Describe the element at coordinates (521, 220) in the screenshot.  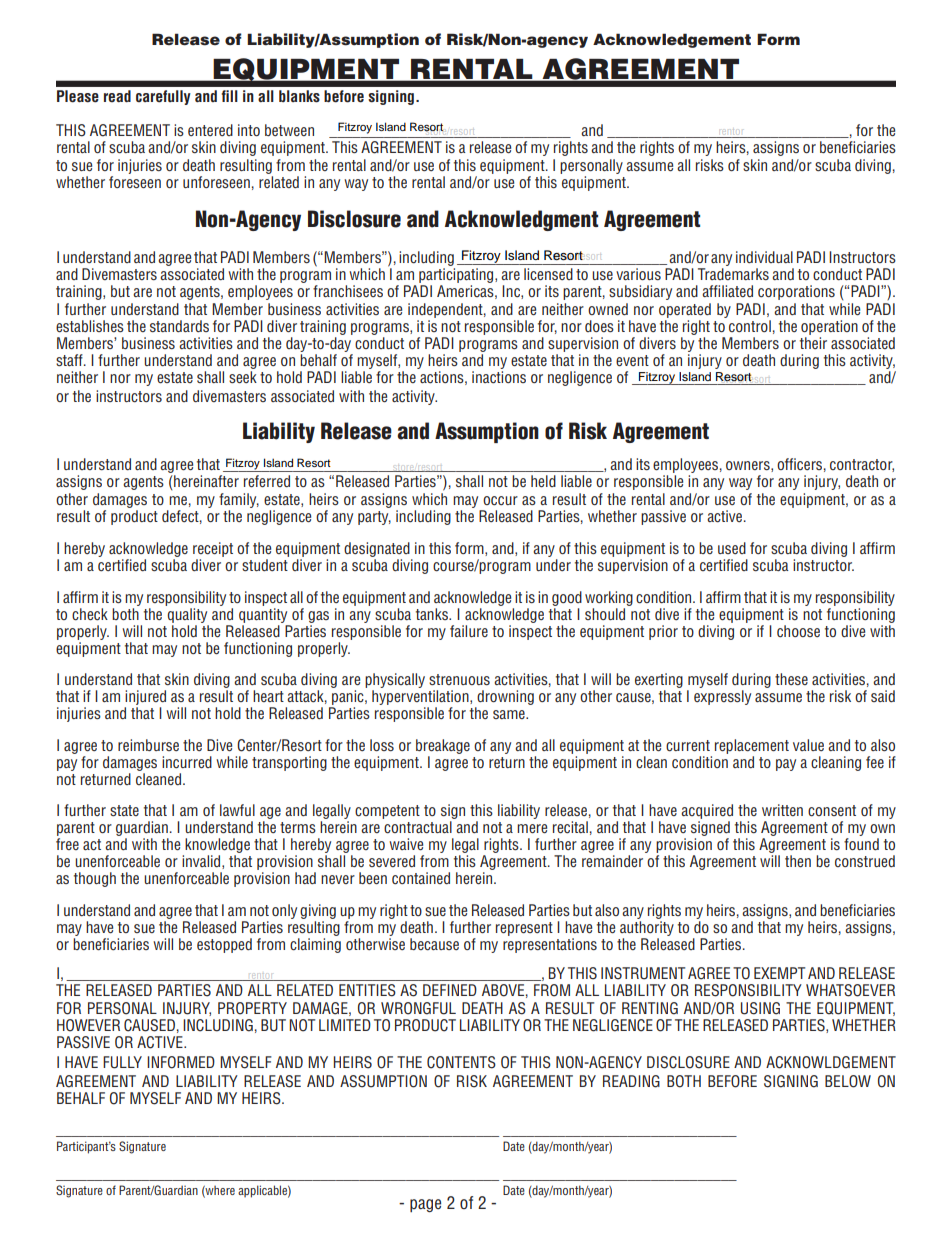
I see `Acknowledgment` at that location.
